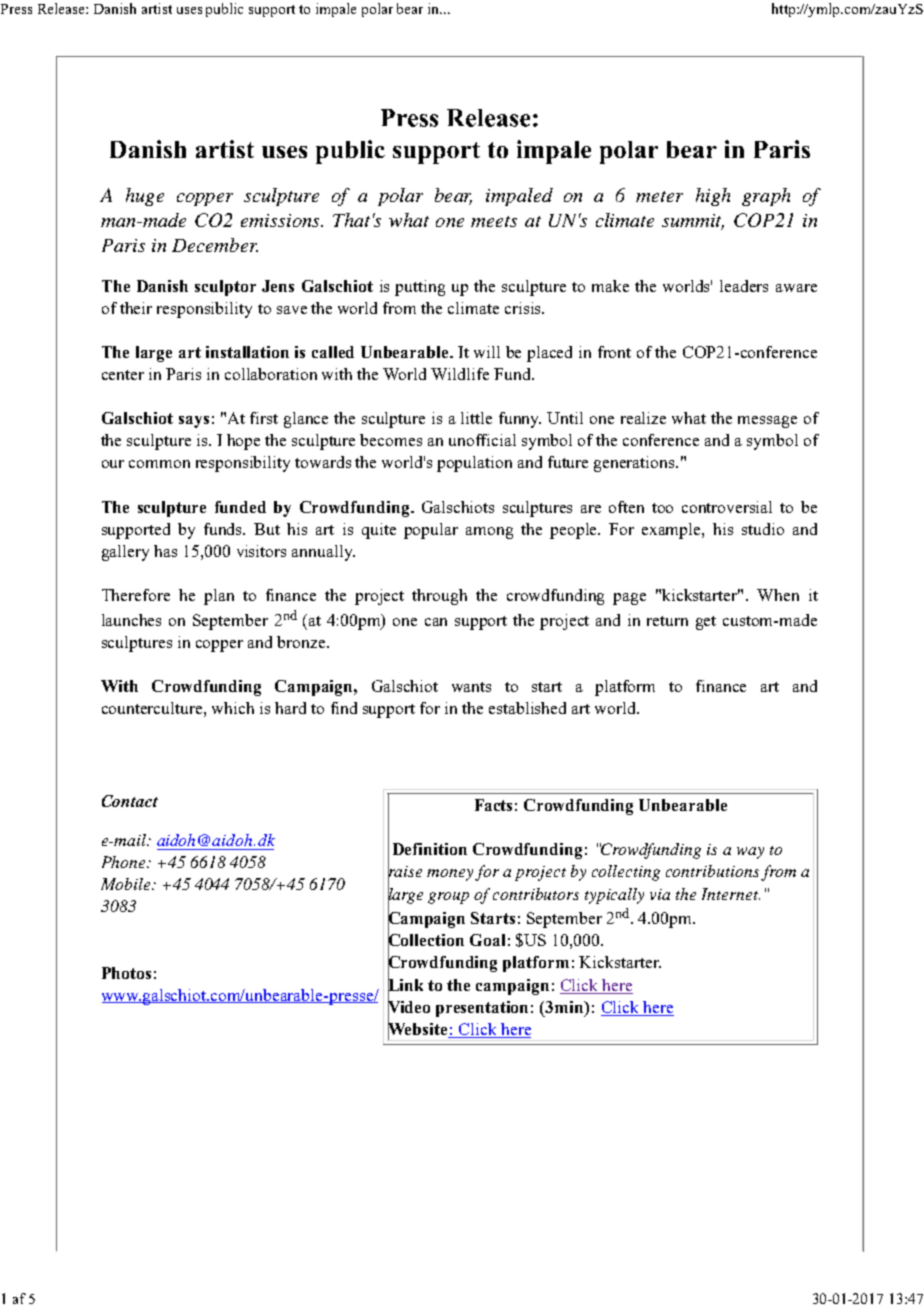 The width and height of the screenshot is (924, 1308). Describe the element at coordinates (189, 10) in the screenshot. I see `uses` at that location.
